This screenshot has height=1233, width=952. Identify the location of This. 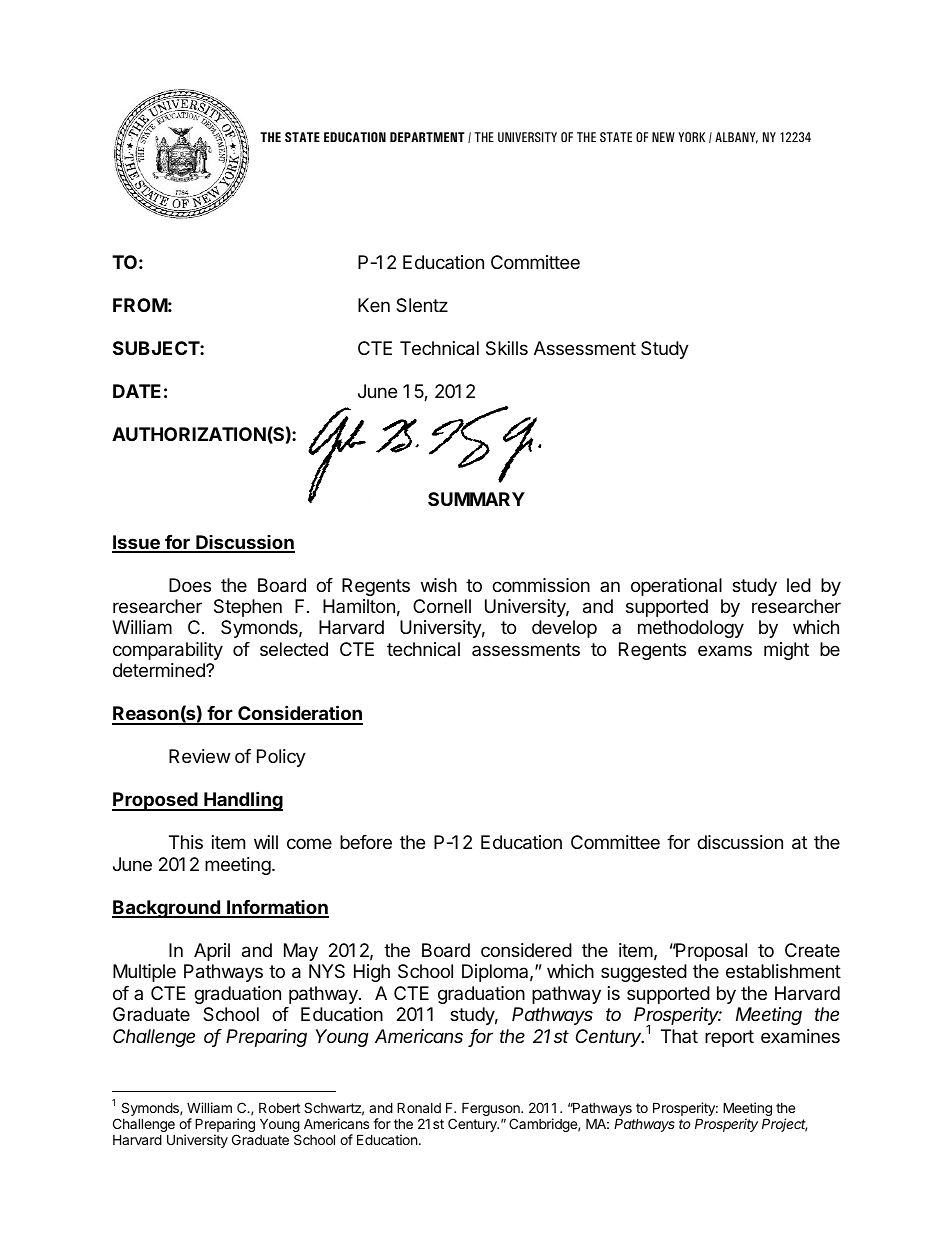
(186, 842).
